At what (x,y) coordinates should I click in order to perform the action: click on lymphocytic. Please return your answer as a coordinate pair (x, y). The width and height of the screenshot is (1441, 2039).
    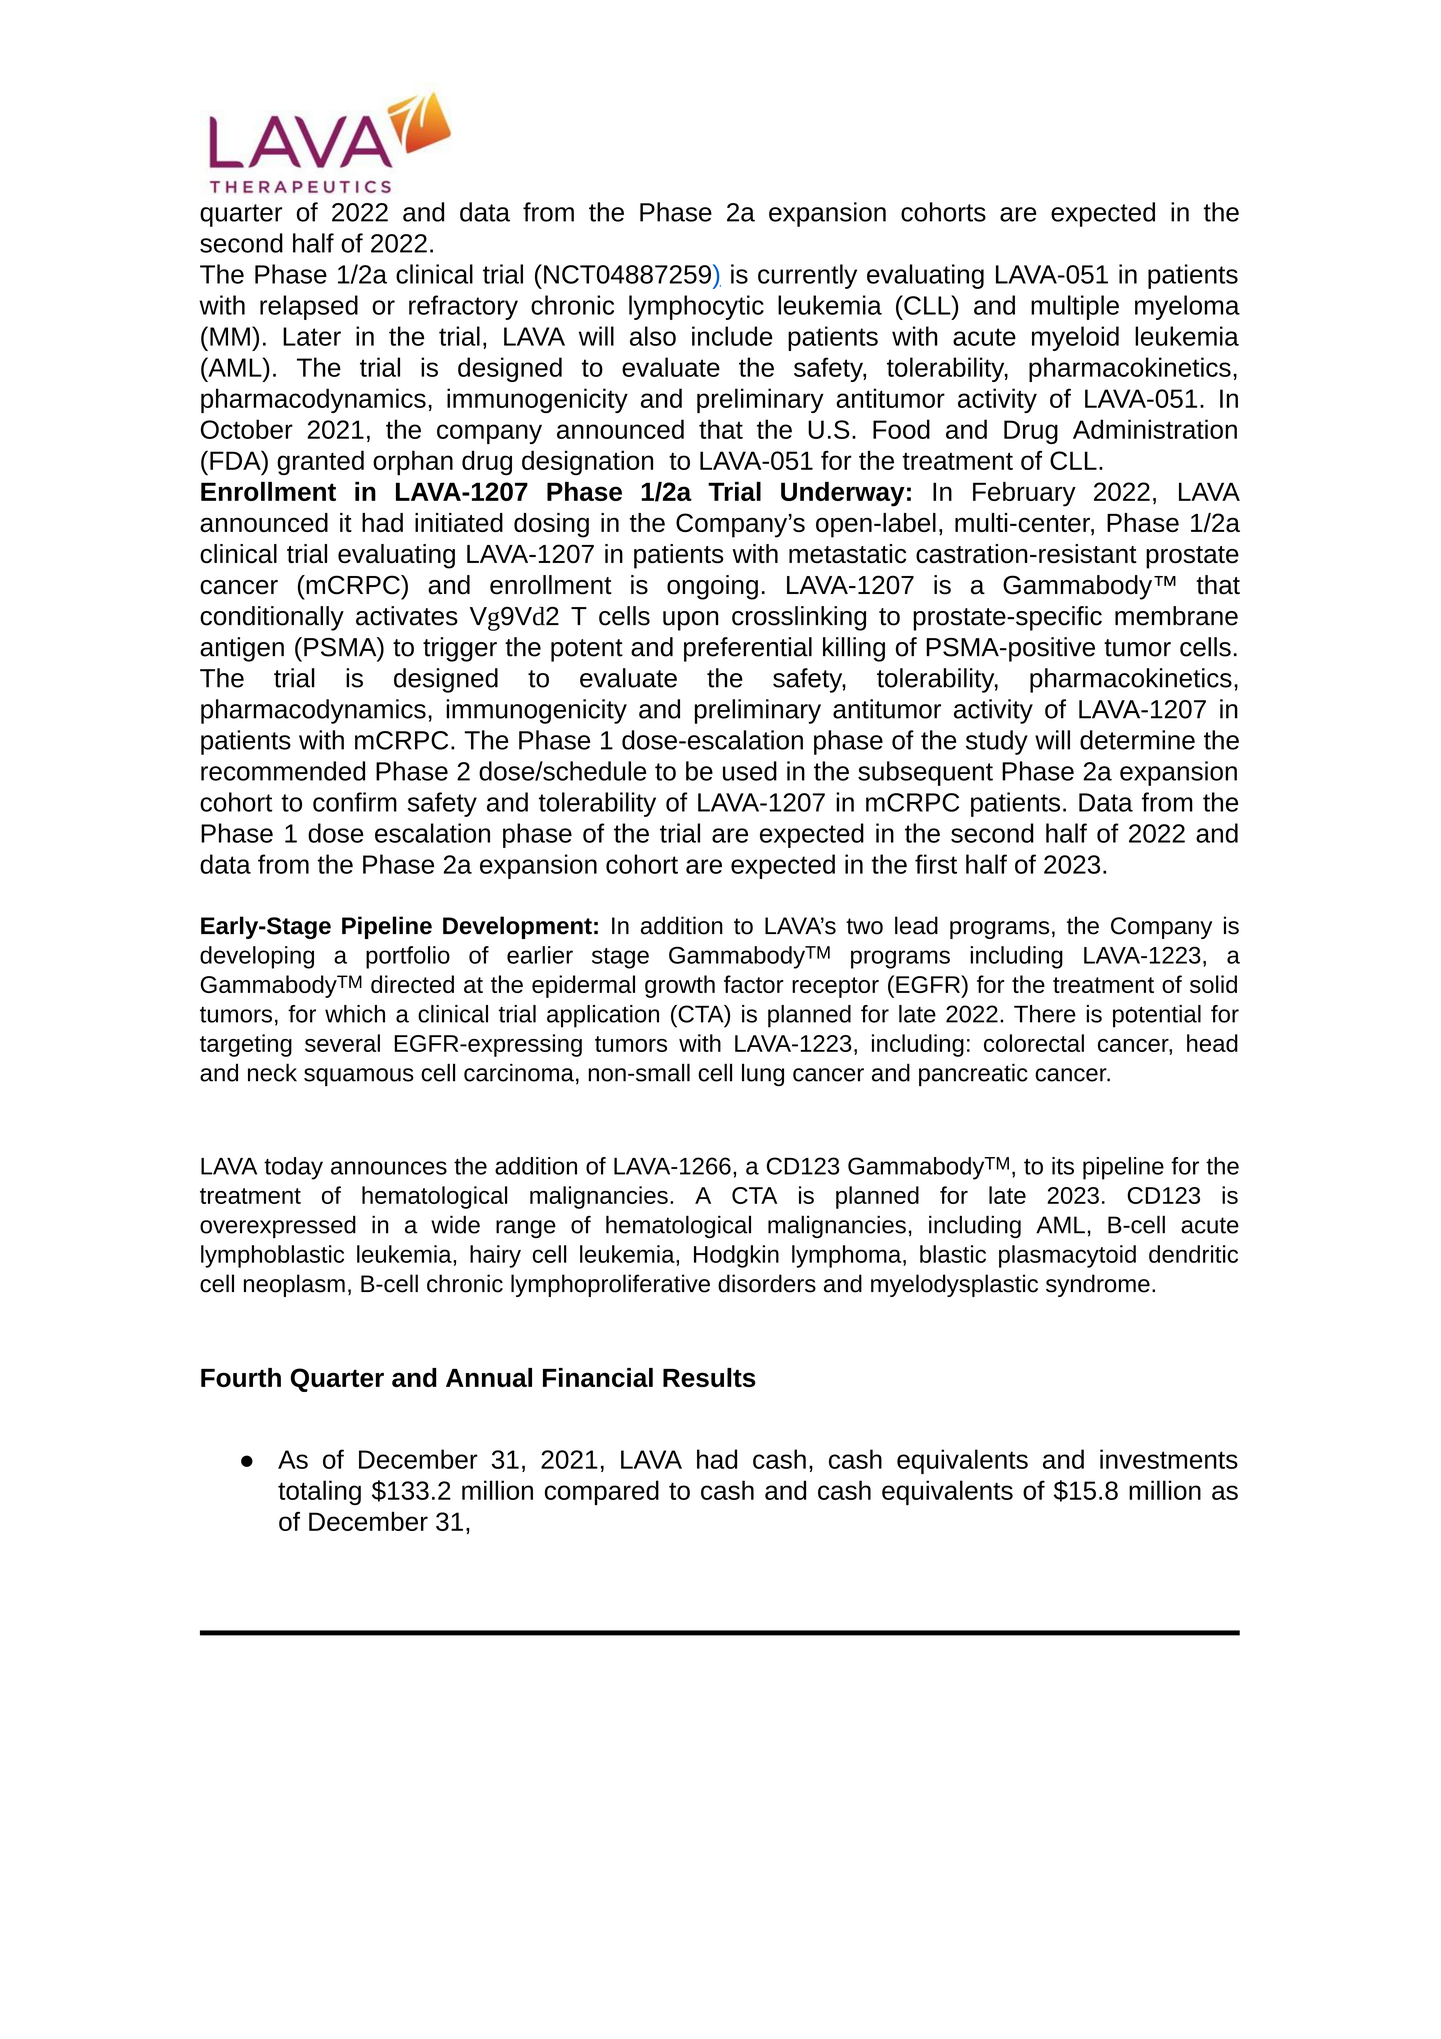
    Looking at the image, I should click on (696, 307).
